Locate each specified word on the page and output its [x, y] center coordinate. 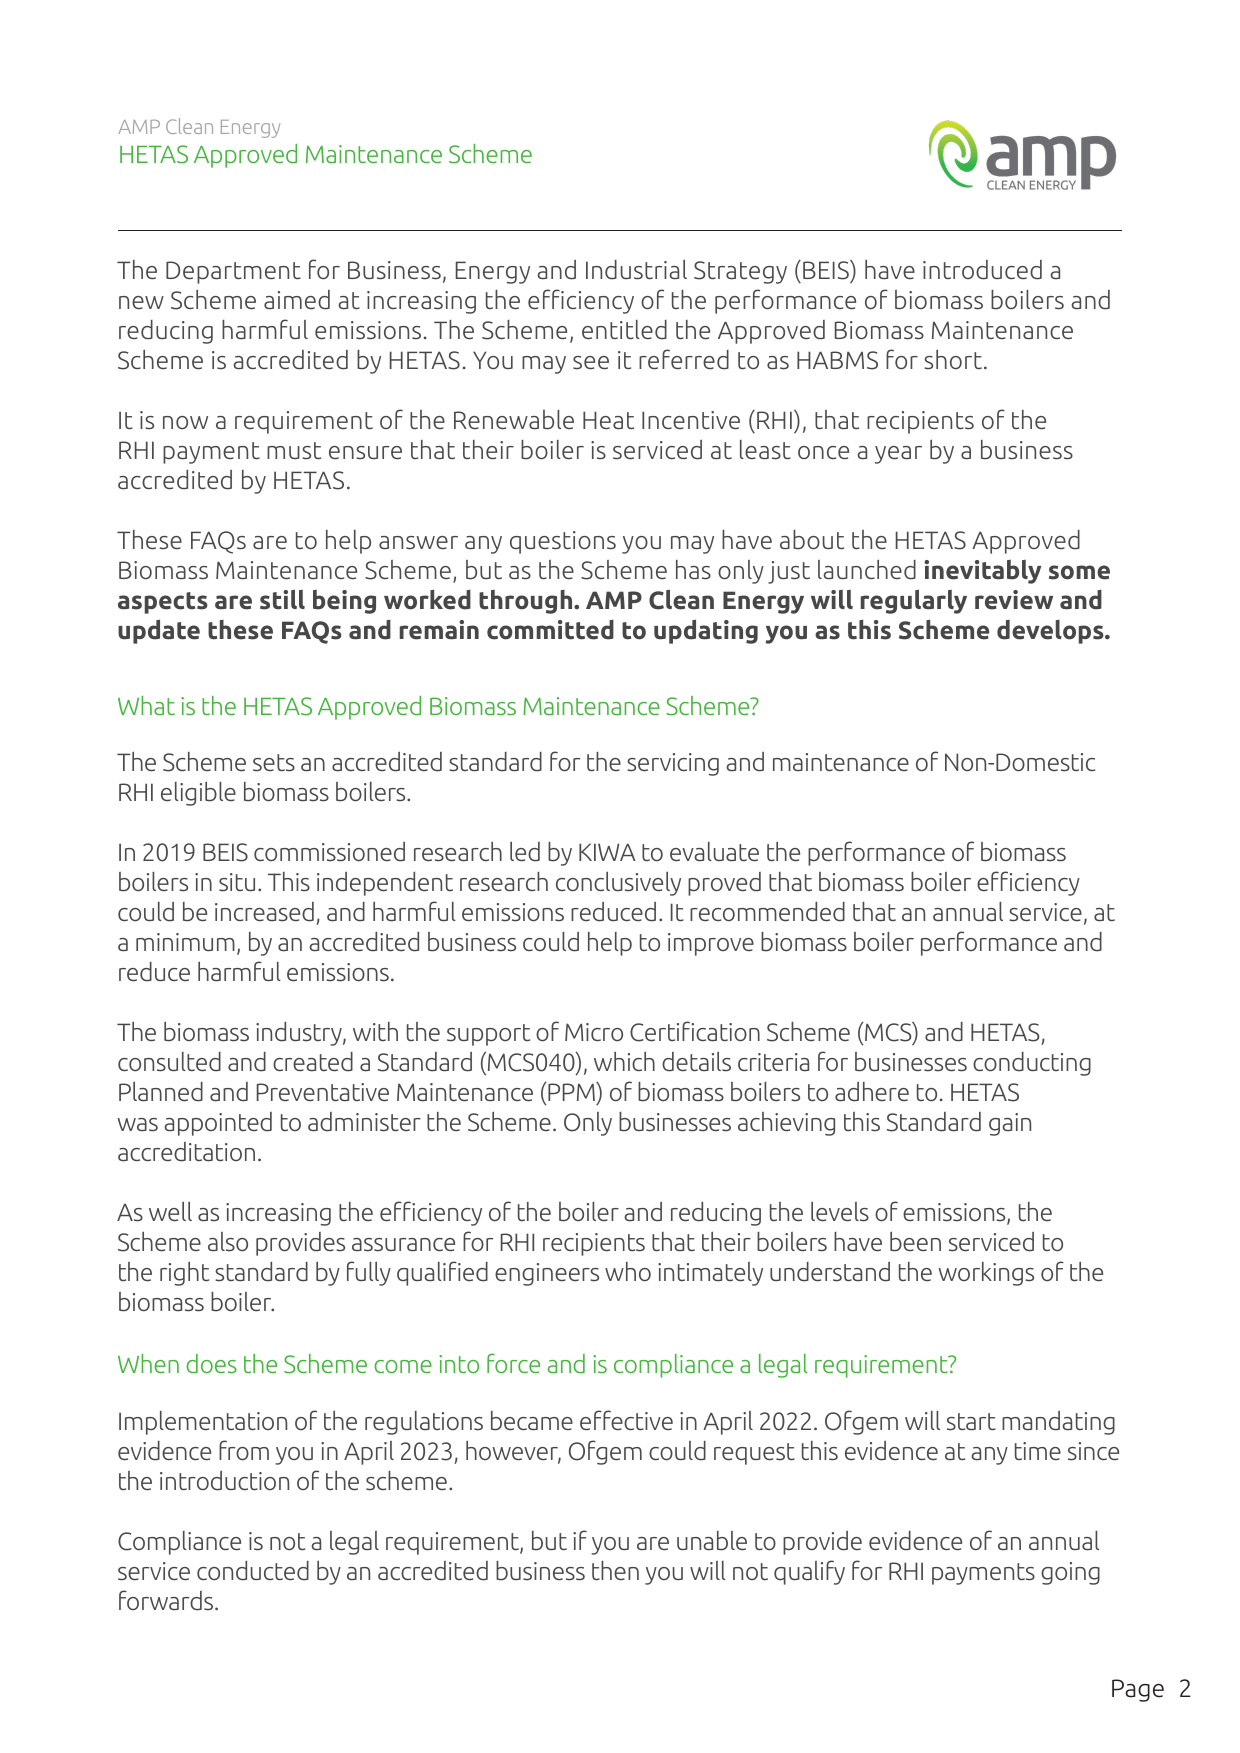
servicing [673, 764]
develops [1051, 632]
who [628, 1272]
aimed [297, 300]
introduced [982, 270]
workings [986, 1274]
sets [274, 763]
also [228, 1242]
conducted [253, 1571]
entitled [624, 330]
